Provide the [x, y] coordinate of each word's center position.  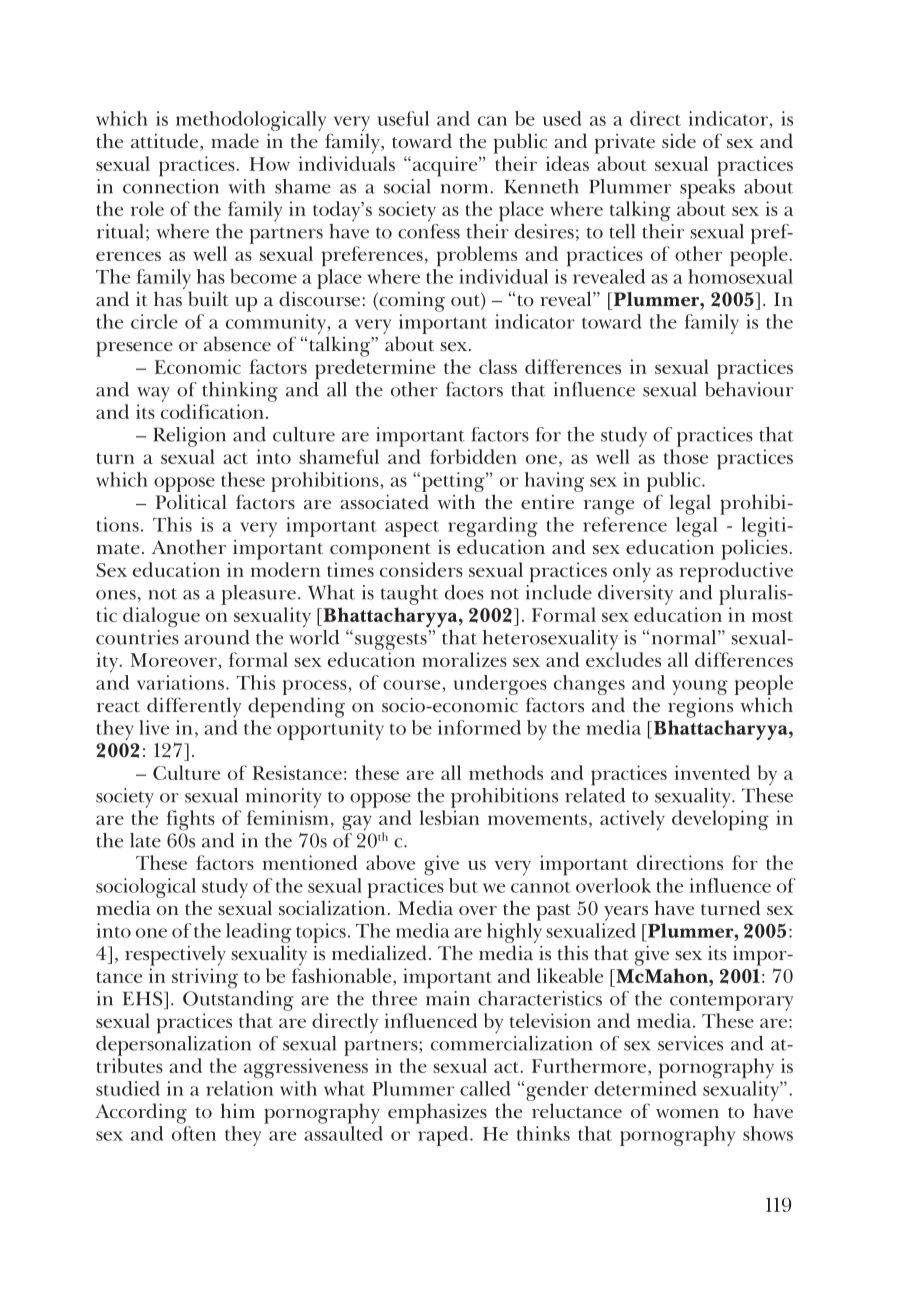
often [194, 1133]
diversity [635, 593]
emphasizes [437, 1113]
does [464, 592]
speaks [707, 187]
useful [403, 118]
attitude [166, 142]
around [217, 637]
